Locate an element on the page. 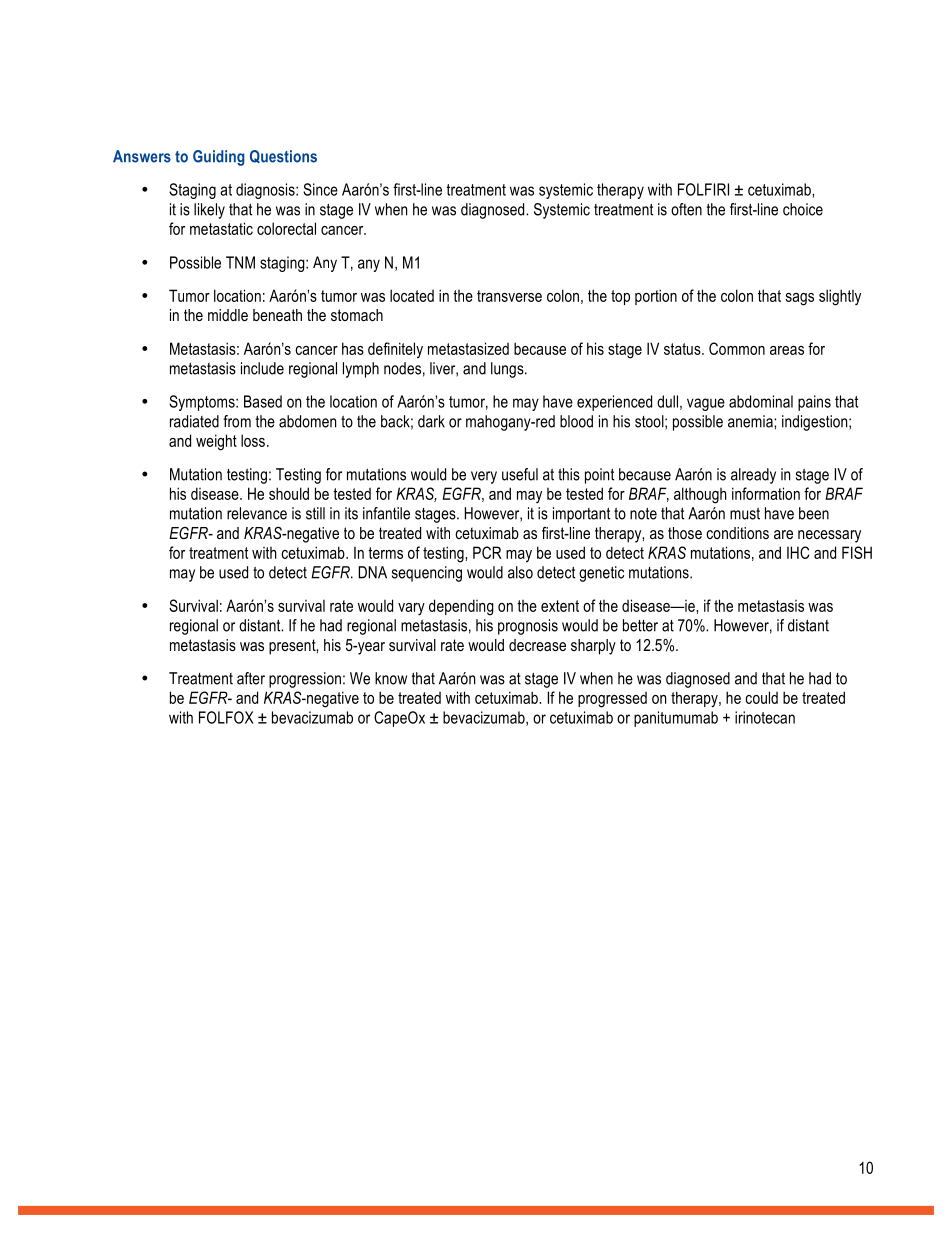  Since is located at coordinates (320, 189).
